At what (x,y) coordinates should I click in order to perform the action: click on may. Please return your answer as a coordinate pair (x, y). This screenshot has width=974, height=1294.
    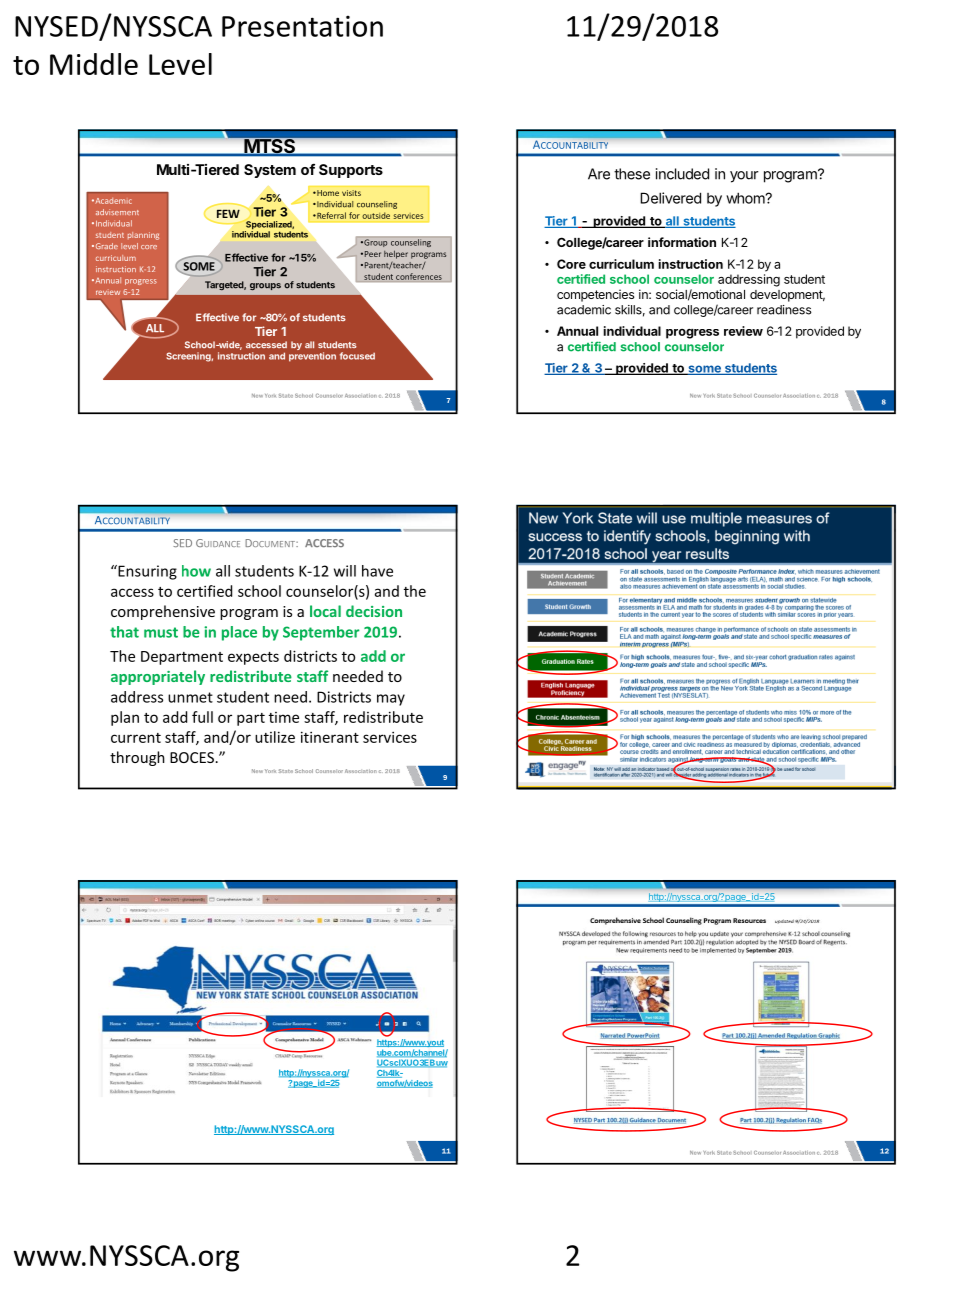
    Looking at the image, I should click on (391, 700).
